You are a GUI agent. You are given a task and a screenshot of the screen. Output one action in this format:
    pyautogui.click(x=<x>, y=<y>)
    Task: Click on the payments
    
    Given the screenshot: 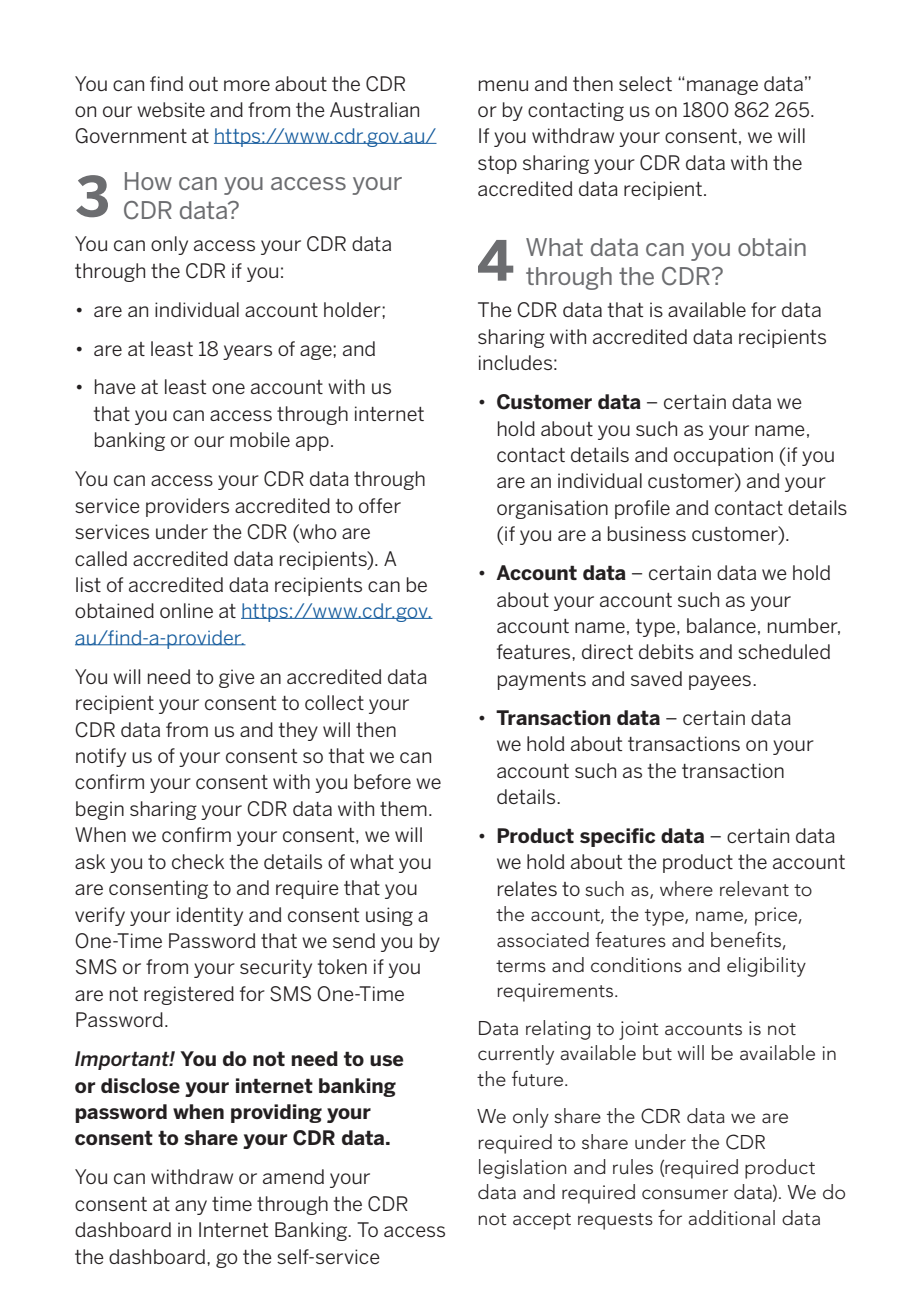 What is the action you would take?
    pyautogui.click(x=542, y=681)
